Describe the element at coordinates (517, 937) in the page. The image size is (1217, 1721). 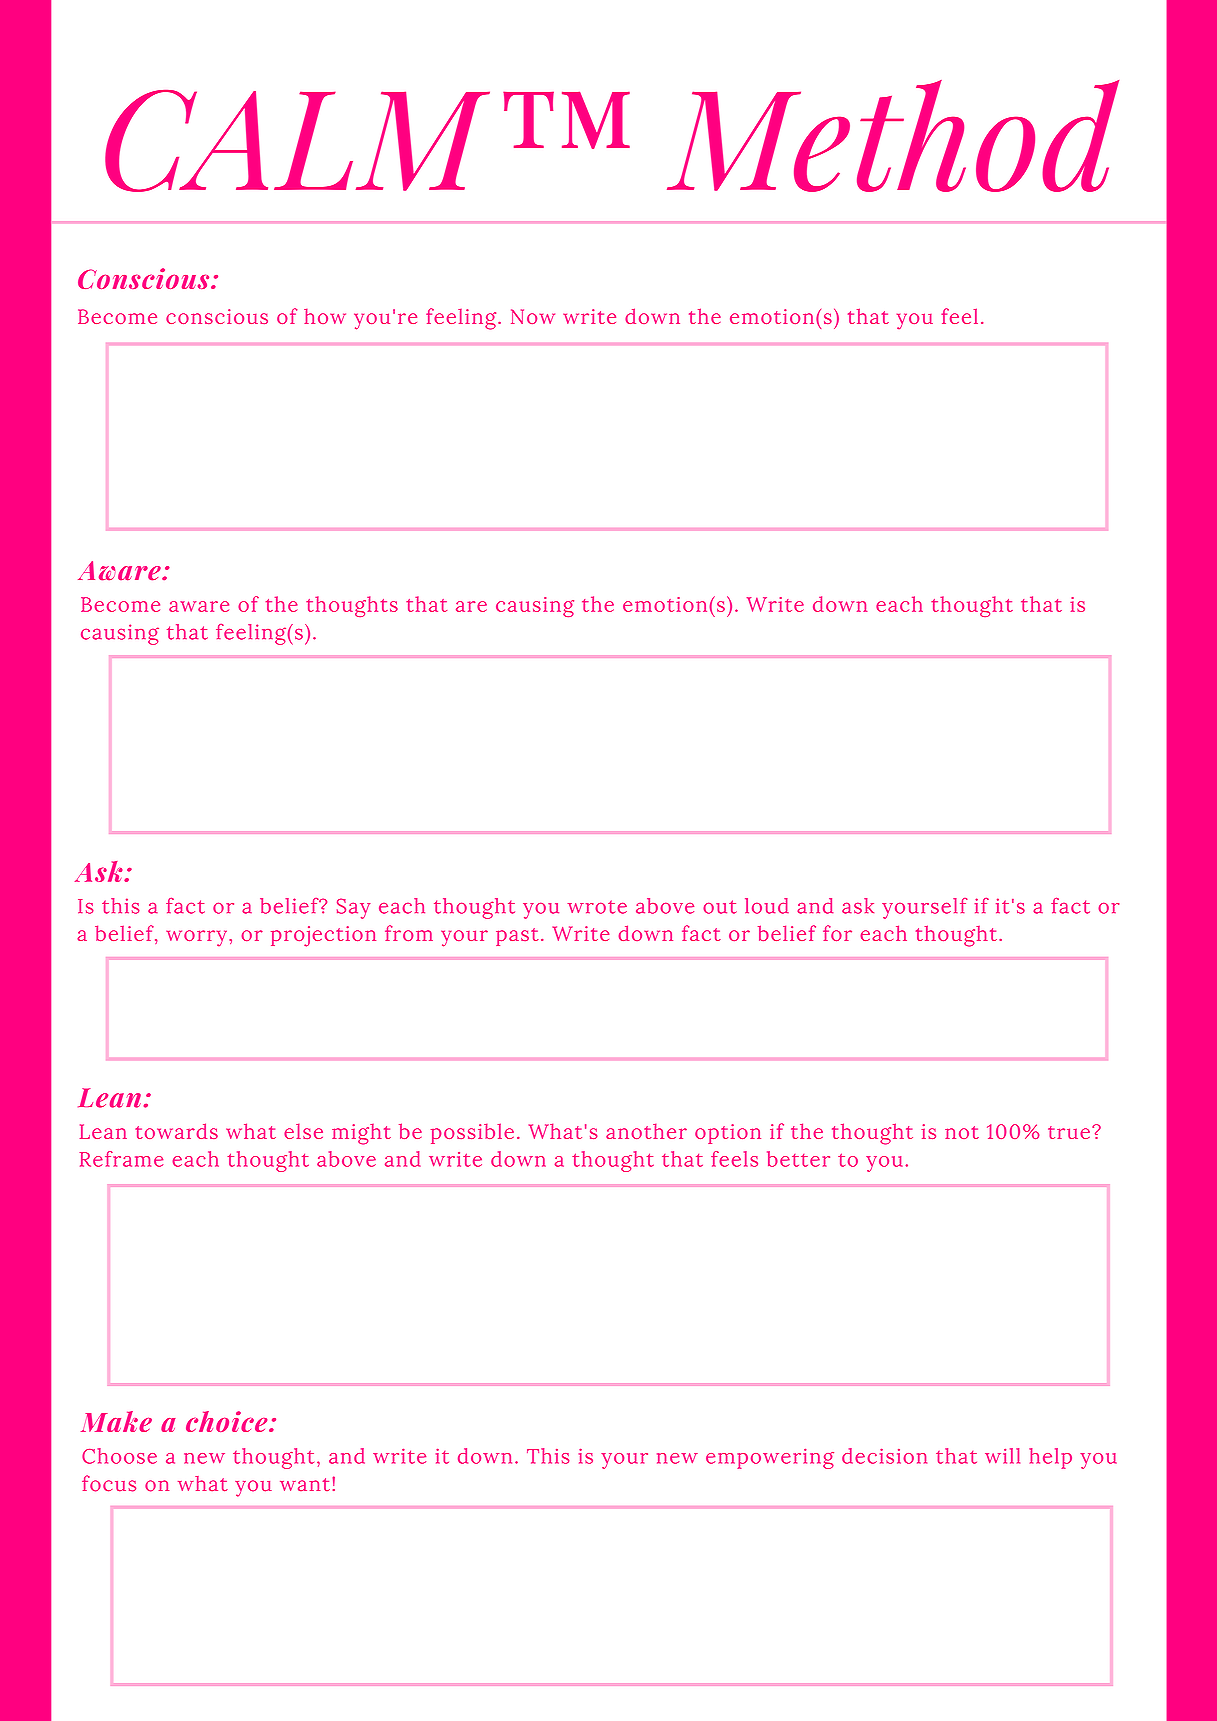
I see `past` at that location.
